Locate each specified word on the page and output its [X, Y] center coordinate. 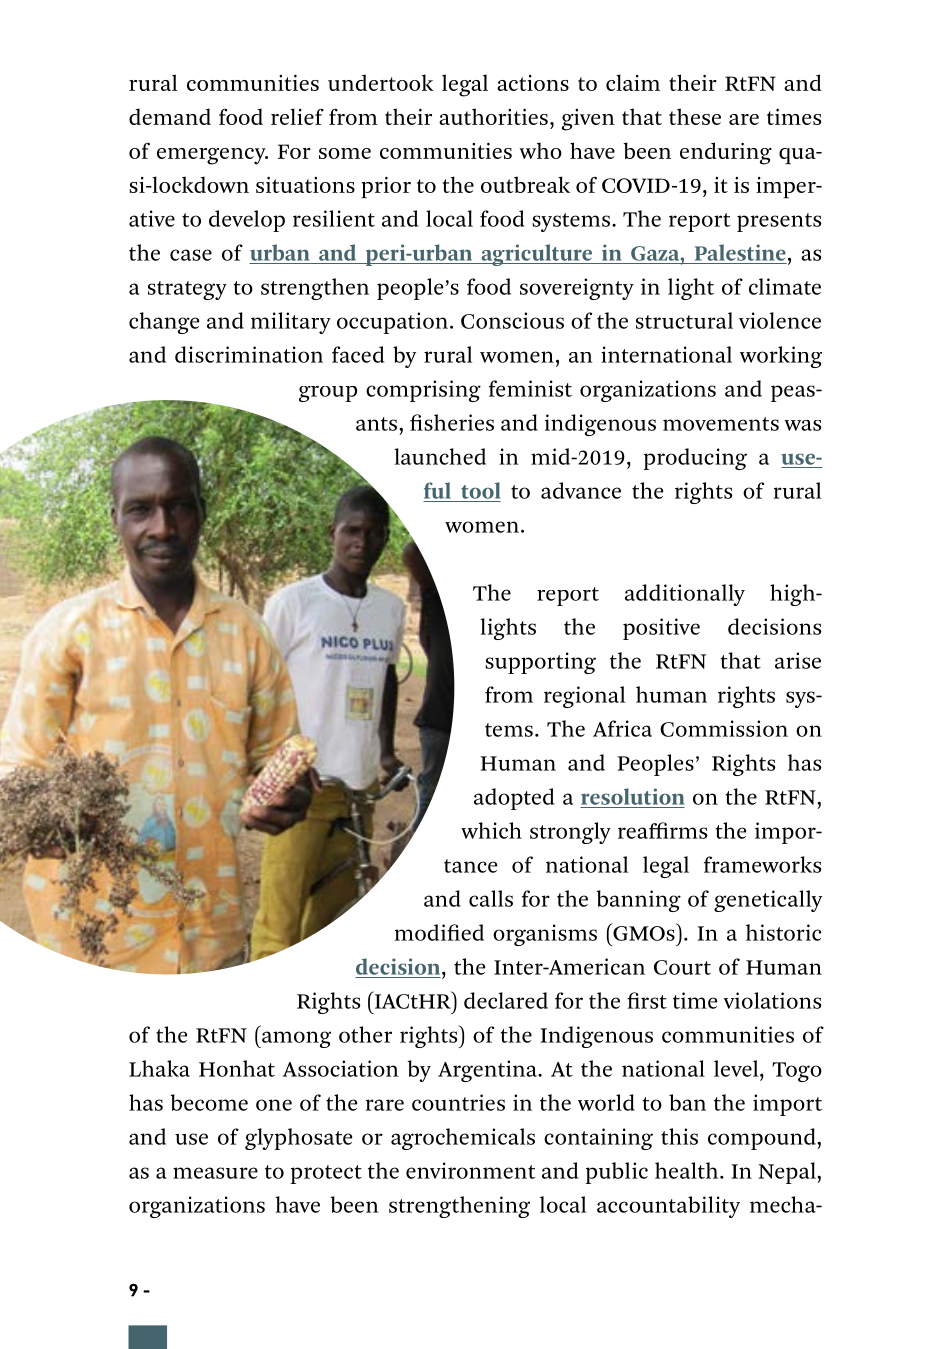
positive [661, 629]
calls [491, 898]
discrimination [249, 354]
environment [470, 1170]
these [695, 116]
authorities [493, 116]
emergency [212, 156]
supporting [540, 663]
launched [440, 456]
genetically [768, 901]
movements [721, 424]
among [295, 1039]
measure [215, 1173]
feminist [530, 388]
